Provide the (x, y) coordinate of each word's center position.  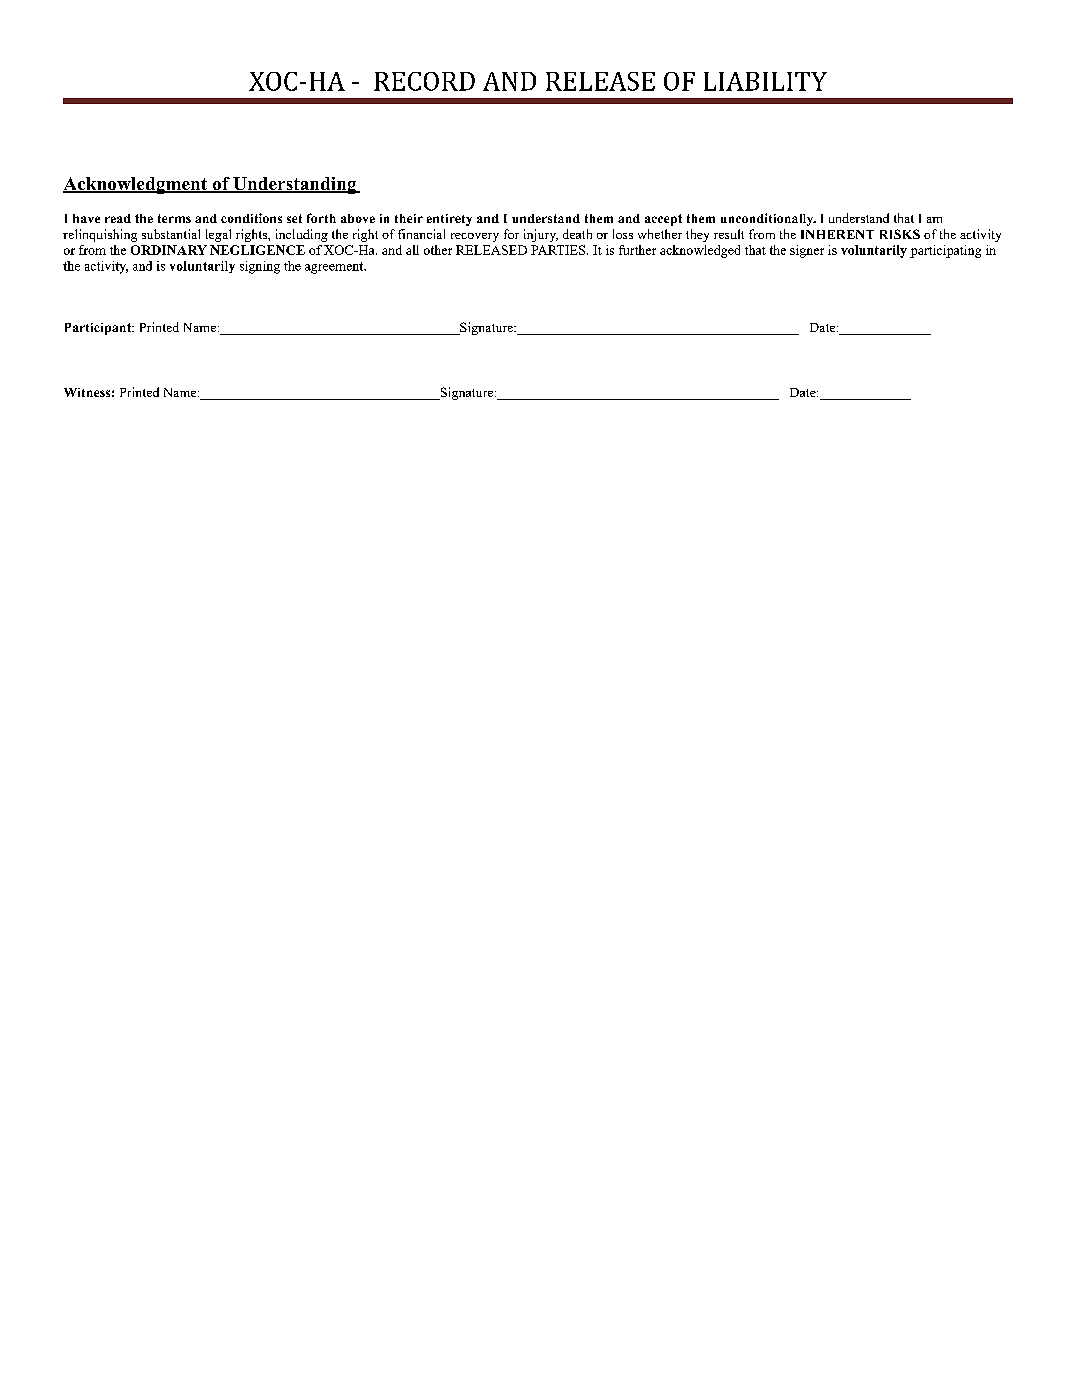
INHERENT (837, 234)
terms (174, 218)
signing (260, 267)
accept (663, 220)
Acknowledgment (136, 185)
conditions (251, 218)
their (409, 218)
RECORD (424, 81)
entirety (449, 220)
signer (807, 251)
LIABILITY (765, 81)
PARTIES (559, 250)
